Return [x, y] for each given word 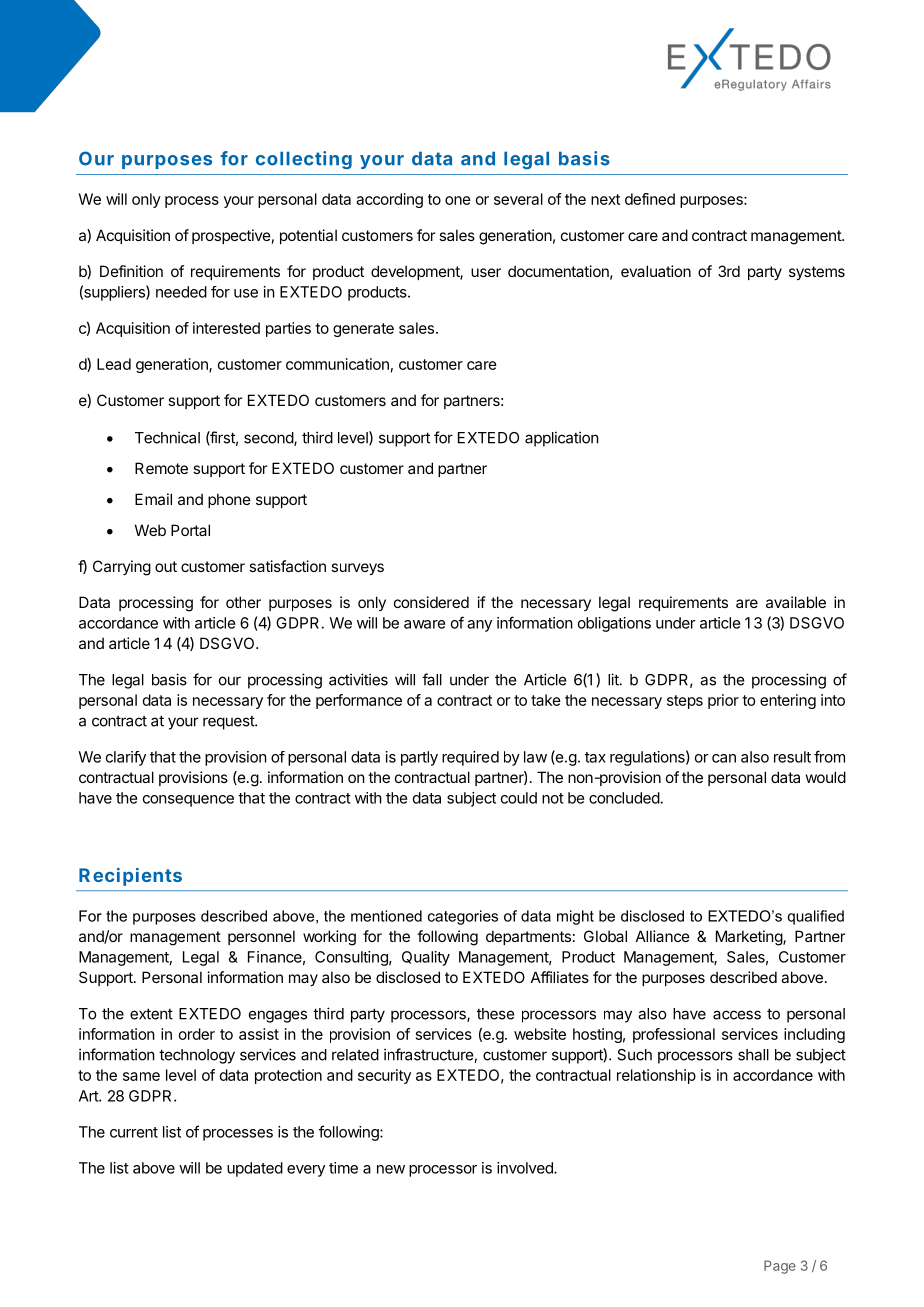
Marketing [750, 938]
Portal [190, 530]
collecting [304, 160]
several [518, 199]
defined [650, 199]
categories [463, 917]
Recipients [130, 877]
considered [431, 602]
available [796, 602]
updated [255, 1169]
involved [526, 1168]
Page [780, 1267]
